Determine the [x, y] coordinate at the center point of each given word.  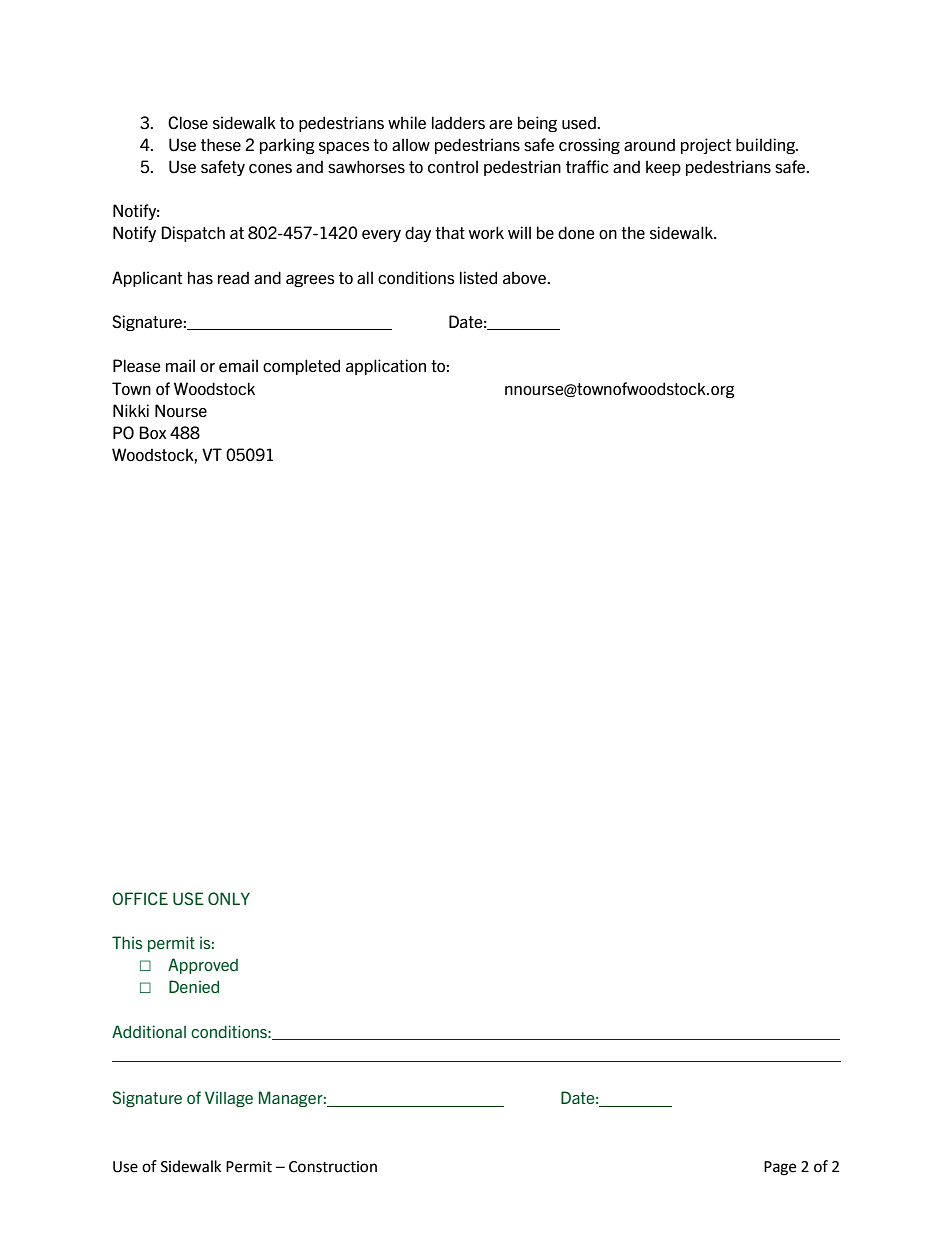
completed [301, 367]
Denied [194, 986]
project [706, 146]
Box [153, 432]
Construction [333, 1167]
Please [137, 366]
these [221, 145]
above [524, 278]
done [576, 233]
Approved [203, 966]
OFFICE [140, 898]
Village [229, 1099]
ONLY [229, 898]
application [386, 367]
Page [780, 1168]
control [453, 167]
